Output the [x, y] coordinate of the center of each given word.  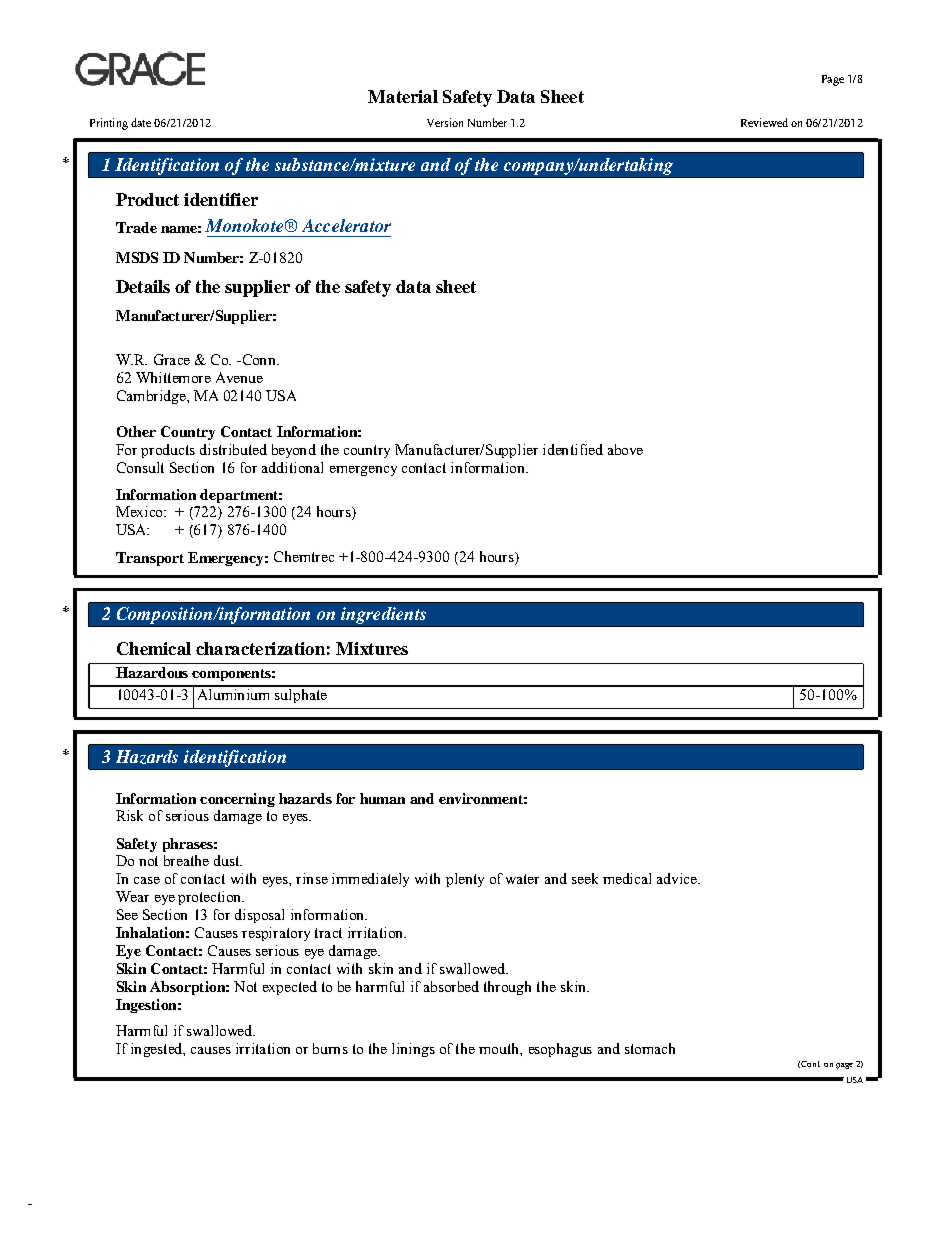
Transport [150, 559]
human [382, 798]
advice [678, 878]
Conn [259, 359]
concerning [237, 800]
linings [413, 1050]
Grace [172, 359]
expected [290, 988]
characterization [260, 648]
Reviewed [764, 122]
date [141, 122]
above [625, 449]
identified [573, 449]
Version [445, 122]
